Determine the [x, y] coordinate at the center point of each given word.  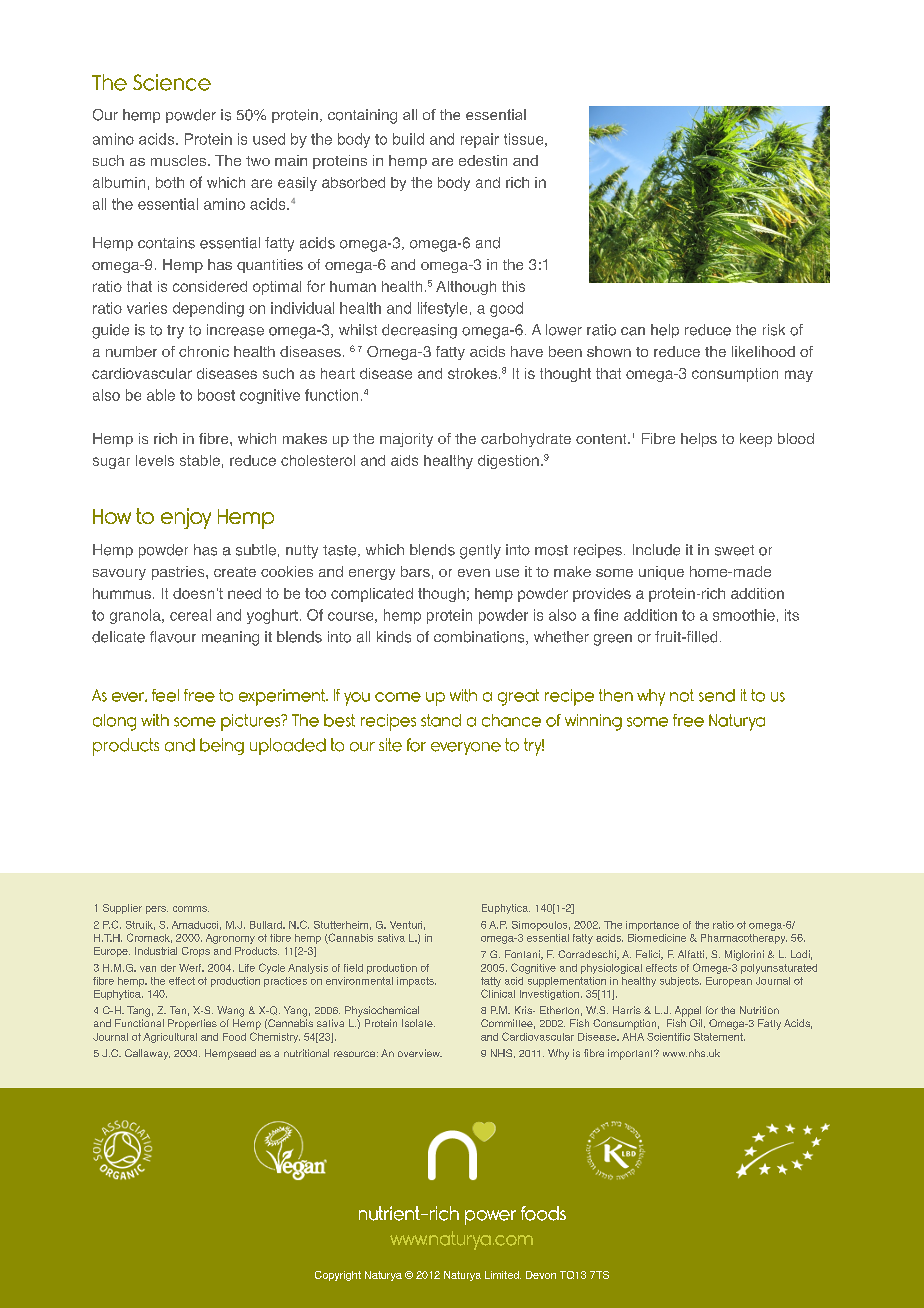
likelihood [763, 351]
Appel [688, 1011]
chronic [204, 351]
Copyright [338, 1276]
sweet [734, 550]
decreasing [419, 331]
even [474, 573]
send [717, 695]
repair [480, 140]
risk [774, 330]
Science [172, 82]
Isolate [418, 1023]
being [222, 746]
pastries [179, 573]
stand [441, 720]
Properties [192, 1024]
